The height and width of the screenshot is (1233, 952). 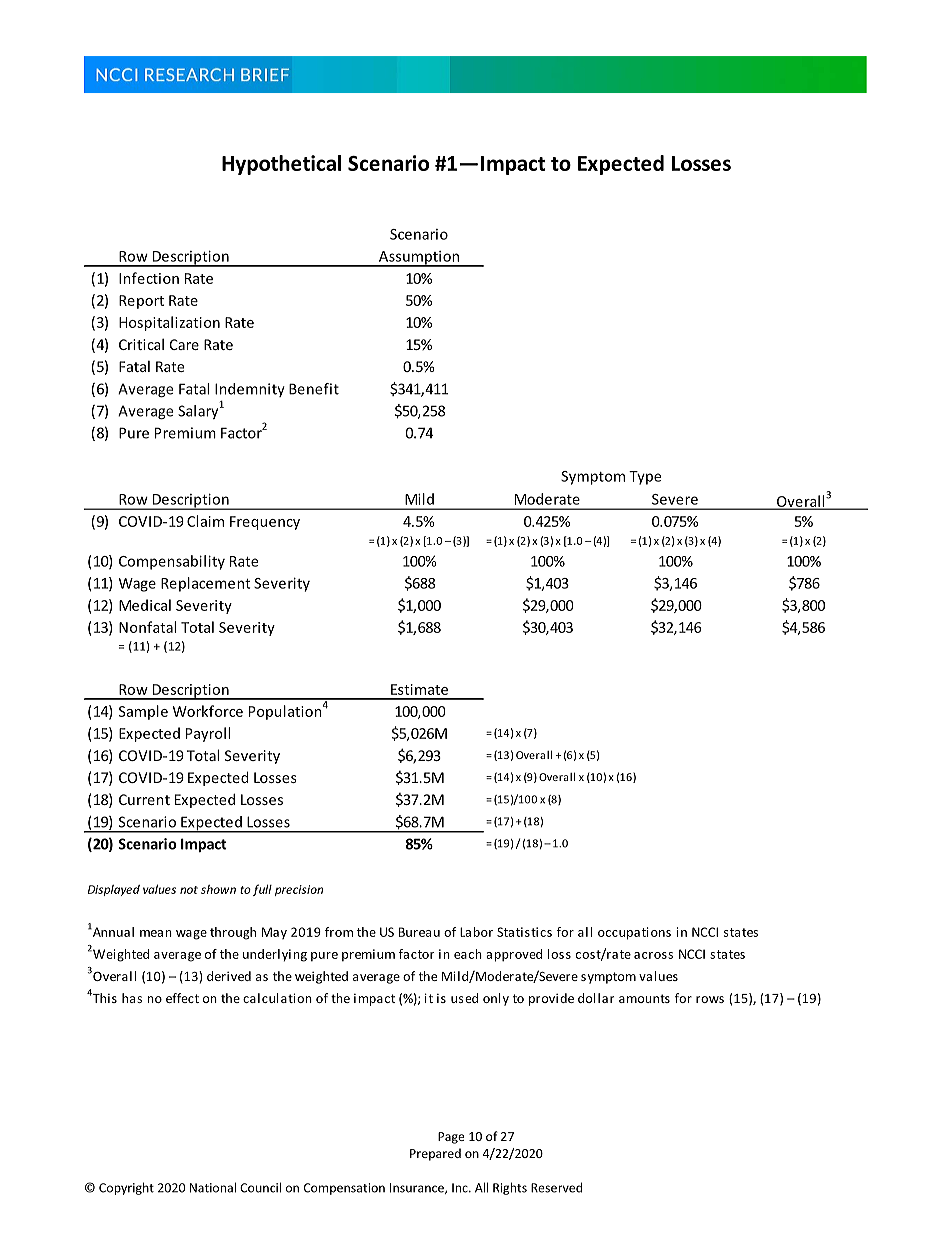 I want to click on Type, so click(x=645, y=478).
